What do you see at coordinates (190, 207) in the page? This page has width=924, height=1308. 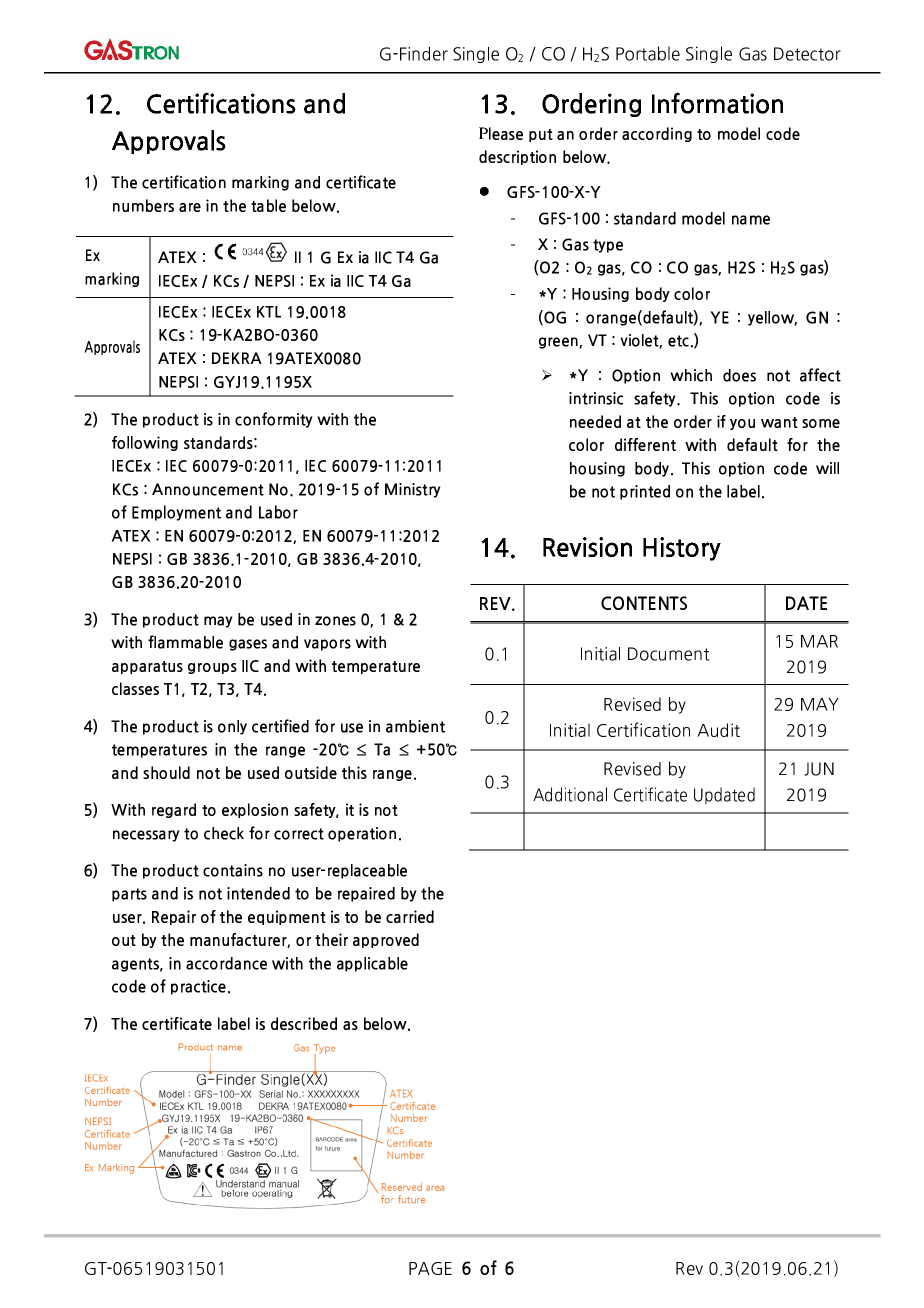 I see `are` at bounding box center [190, 207].
